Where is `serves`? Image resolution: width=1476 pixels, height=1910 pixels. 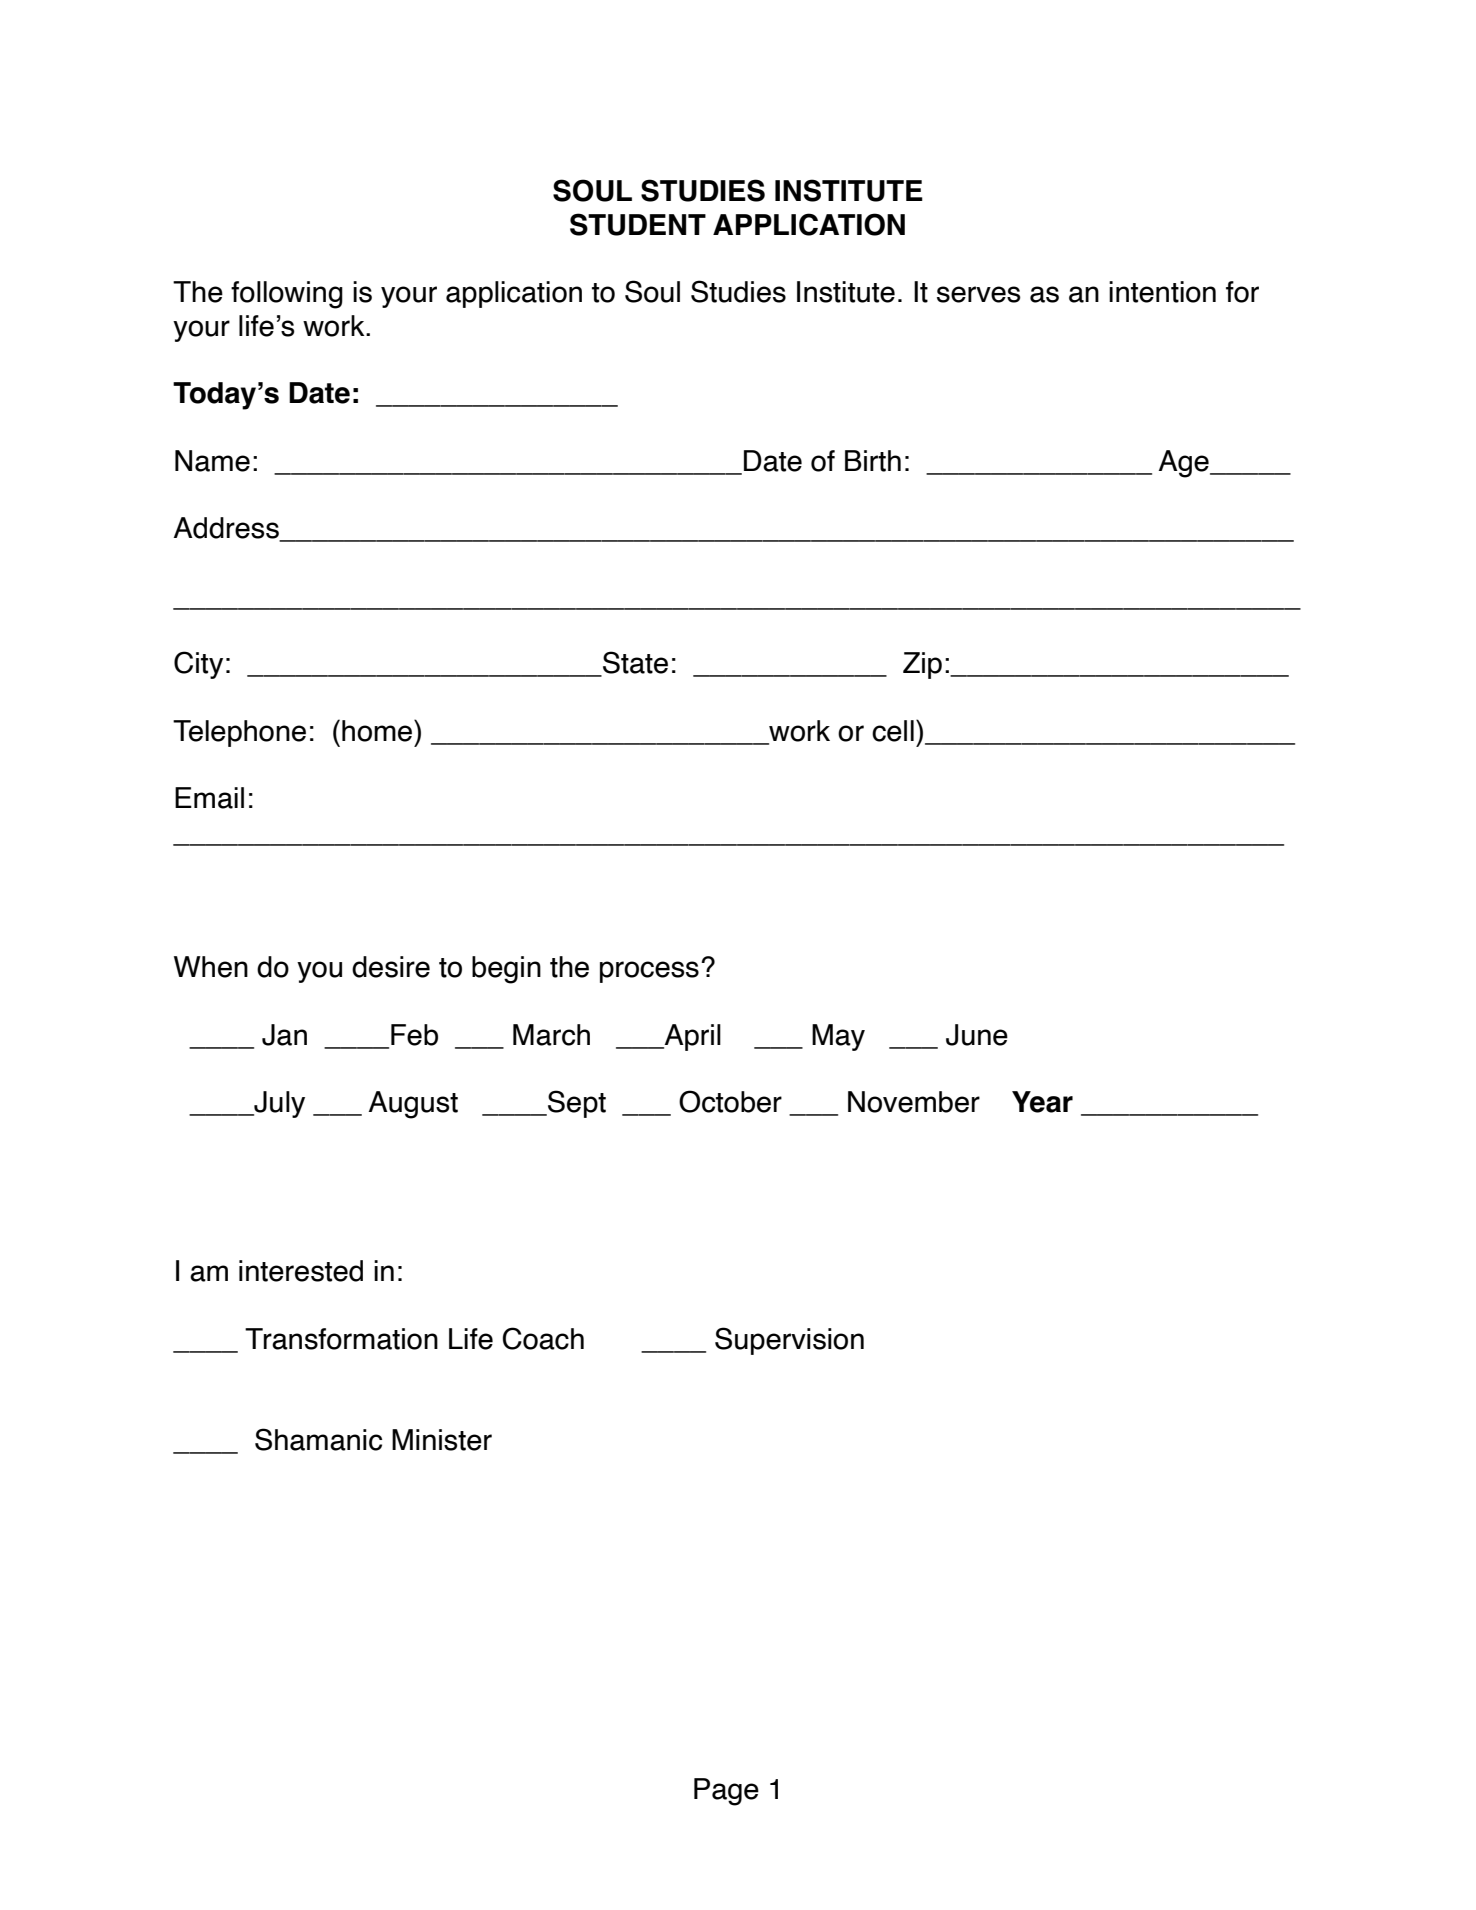
serves is located at coordinates (979, 294).
